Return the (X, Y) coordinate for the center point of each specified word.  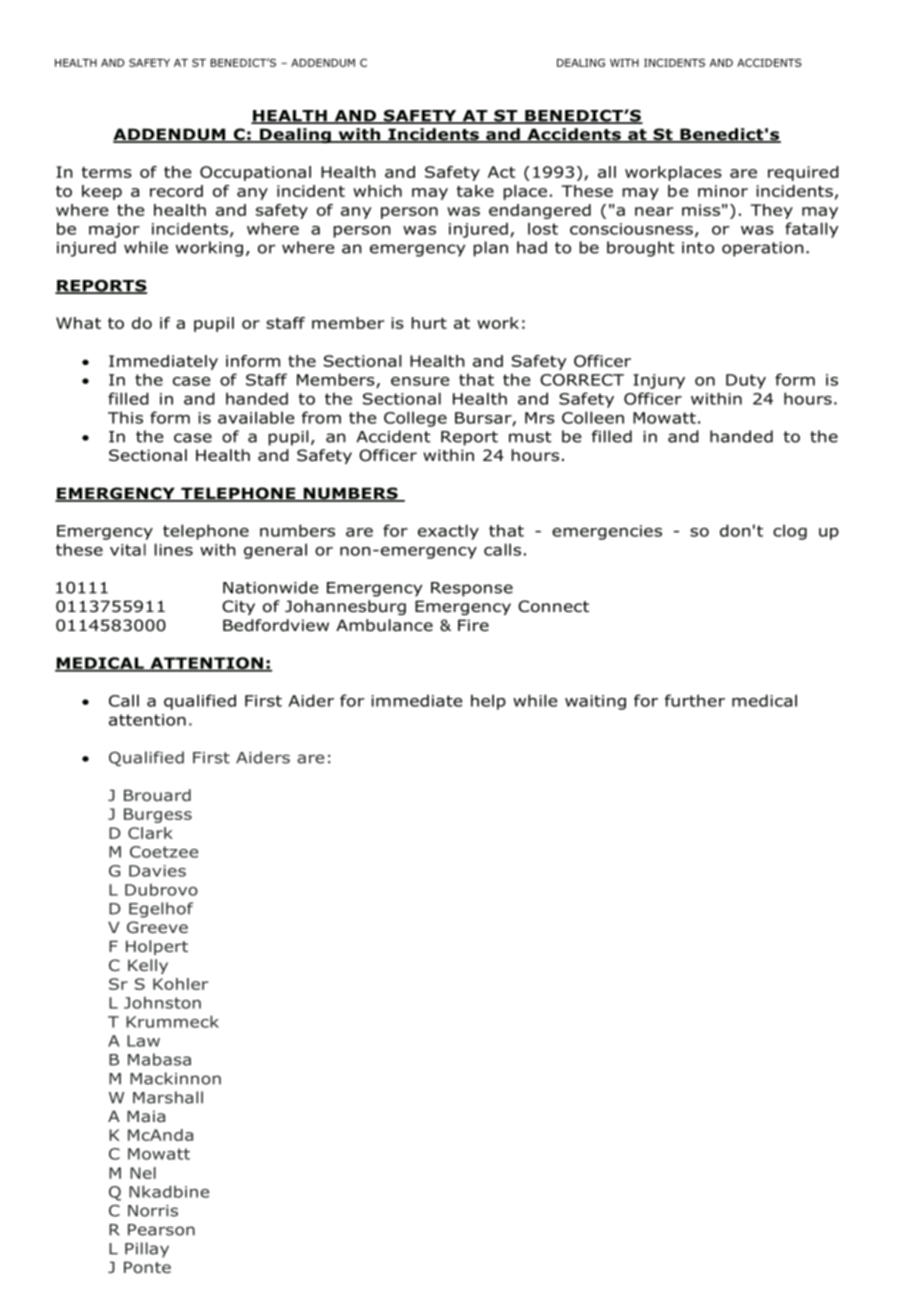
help (488, 702)
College (415, 419)
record (176, 191)
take (475, 191)
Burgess (158, 815)
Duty (746, 381)
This (125, 417)
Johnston (162, 1002)
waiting (595, 702)
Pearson (161, 1230)
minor (723, 191)
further (695, 700)
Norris (153, 1211)
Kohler (180, 984)
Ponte (147, 1267)
